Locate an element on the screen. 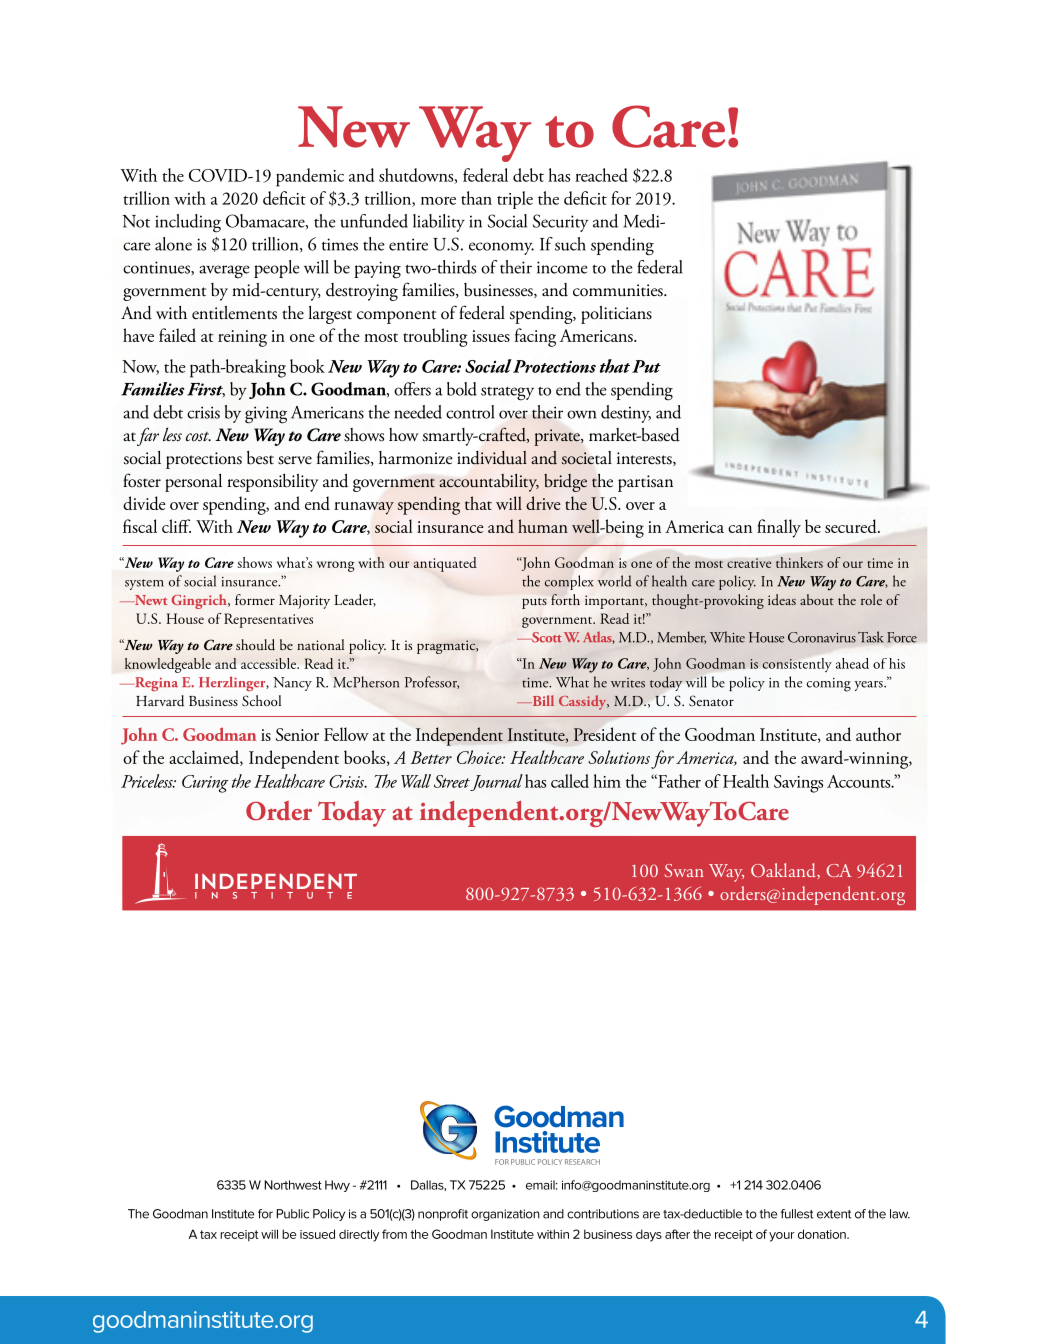 This screenshot has height=1344, width=1038. Bill is located at coordinates (542, 700).
